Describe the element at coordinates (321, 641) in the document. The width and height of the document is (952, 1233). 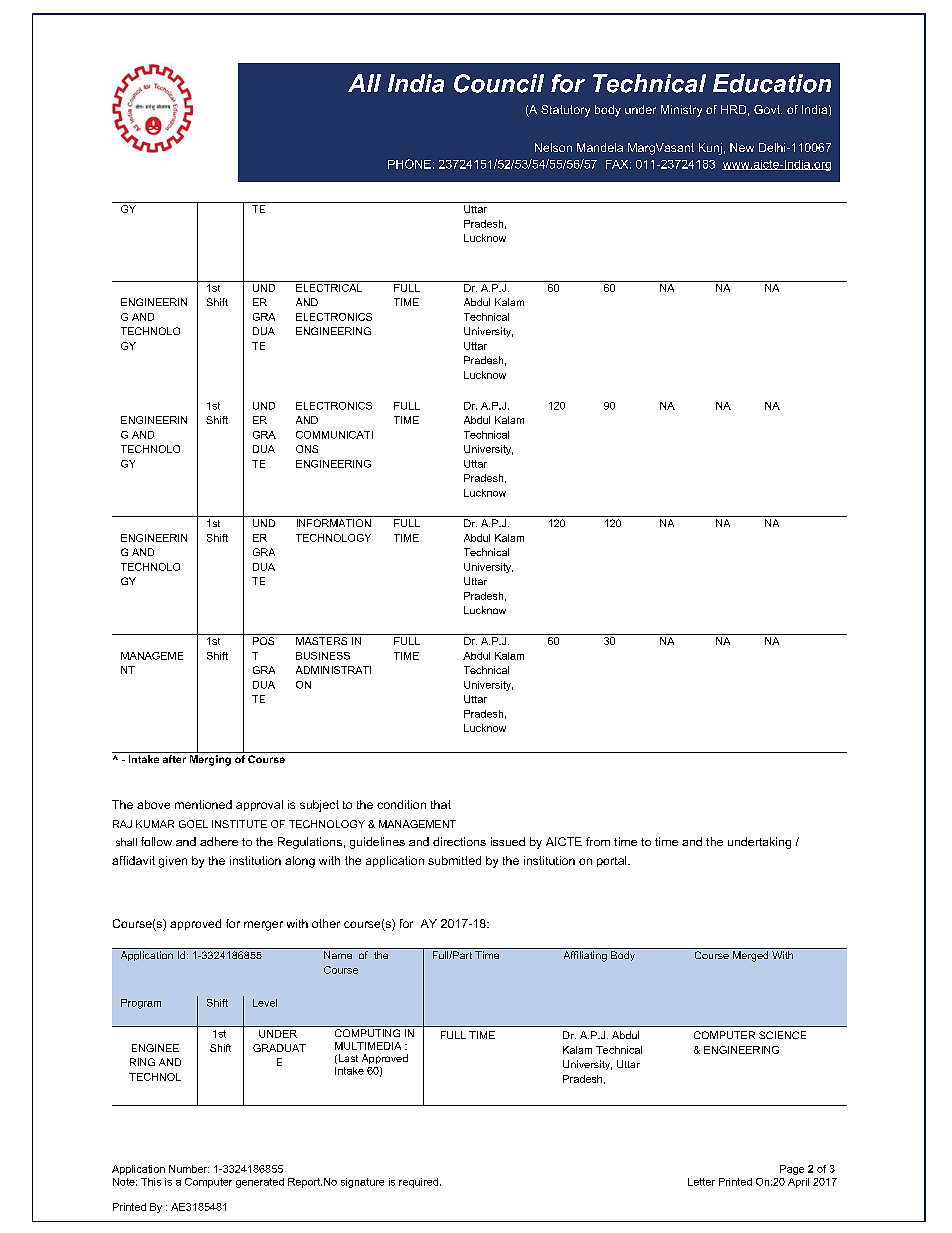
I see `MASTERS` at that location.
